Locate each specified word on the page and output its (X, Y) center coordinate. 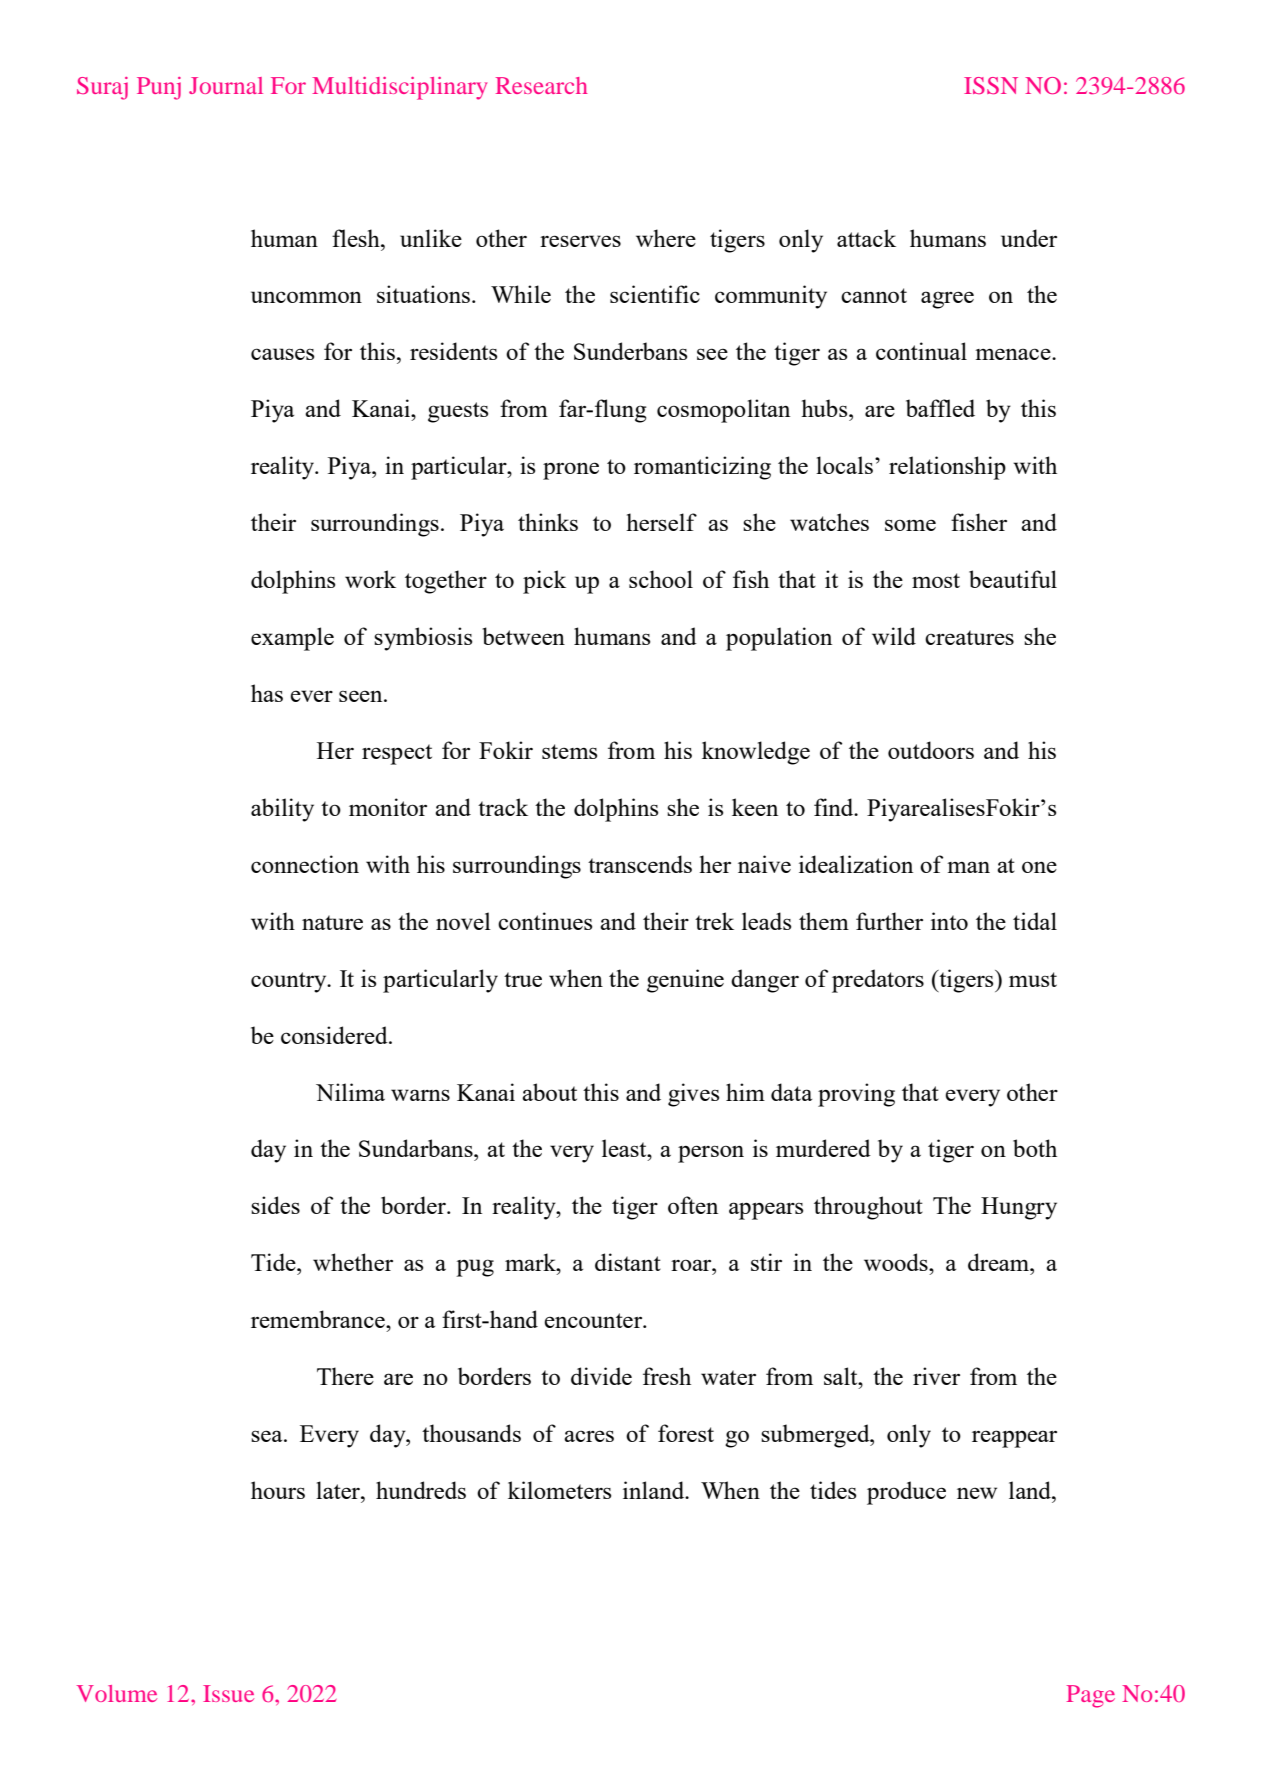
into (949, 921)
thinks (548, 522)
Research (542, 85)
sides (275, 1205)
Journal (226, 85)
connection (305, 864)
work (370, 579)
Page (1091, 1696)
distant (628, 1262)
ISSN (991, 85)
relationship (947, 468)
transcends (640, 864)
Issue (228, 1693)
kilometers (559, 1490)
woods (897, 1262)
